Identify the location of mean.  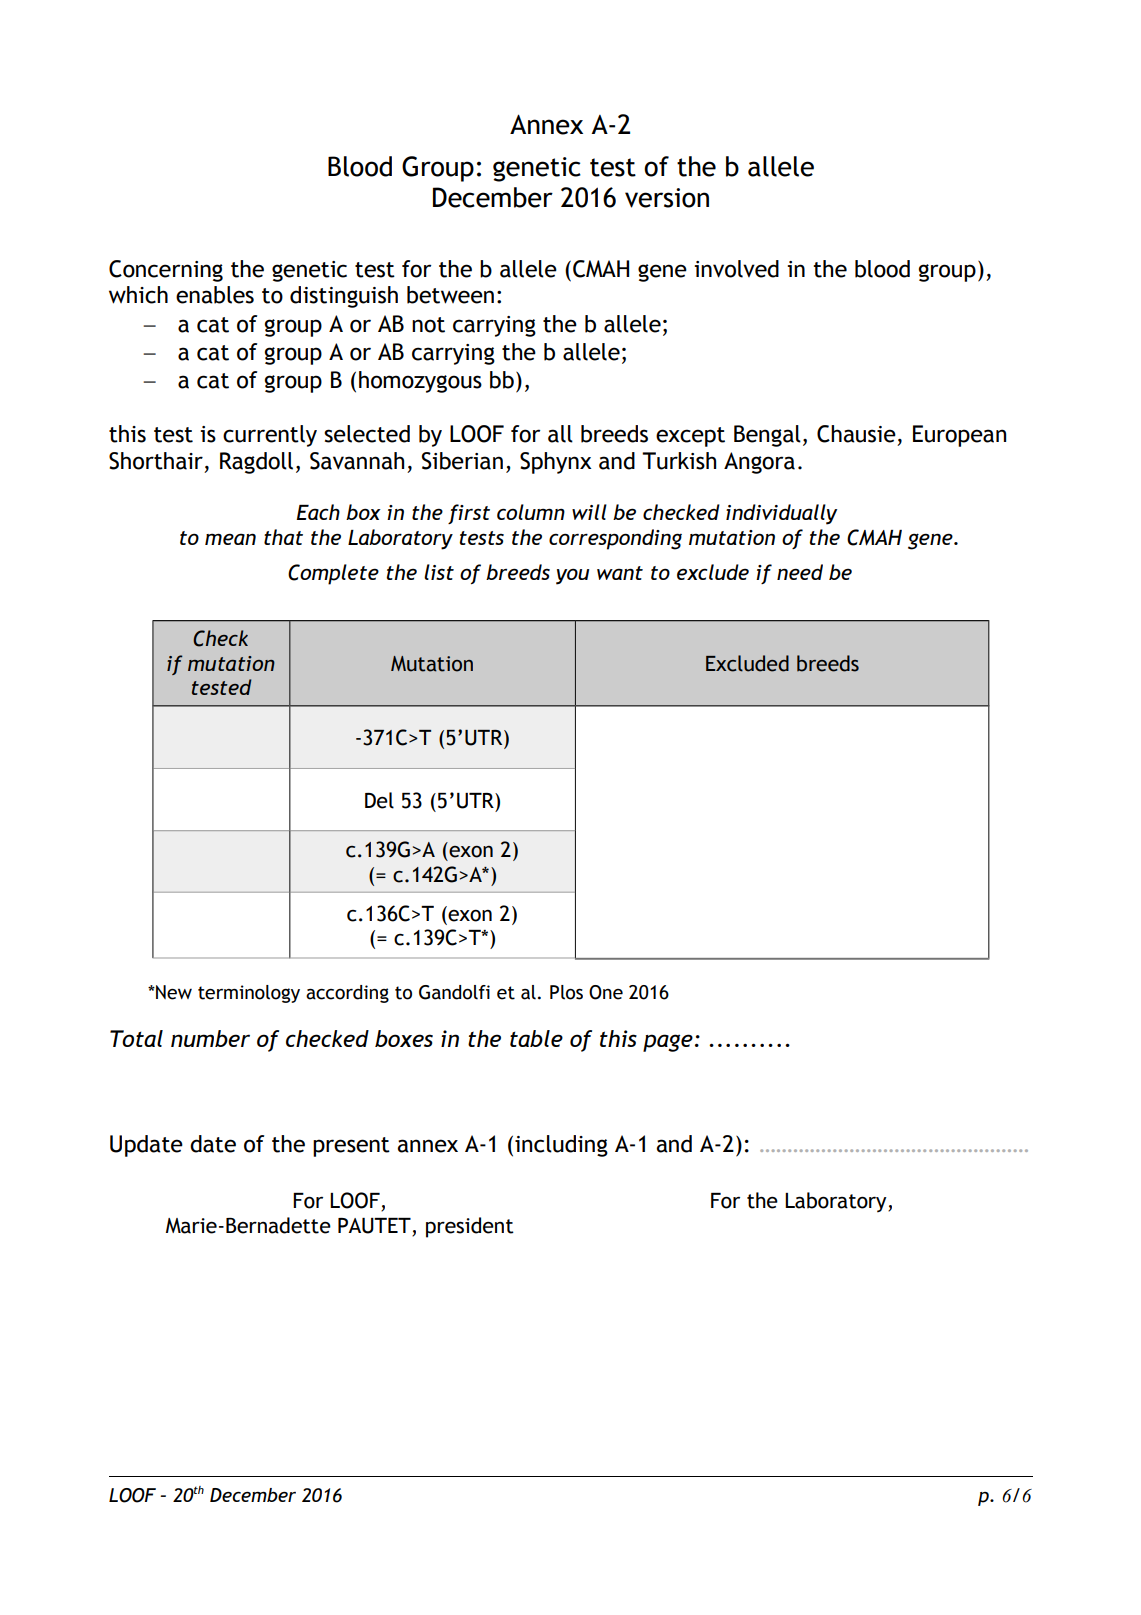
(230, 539).
